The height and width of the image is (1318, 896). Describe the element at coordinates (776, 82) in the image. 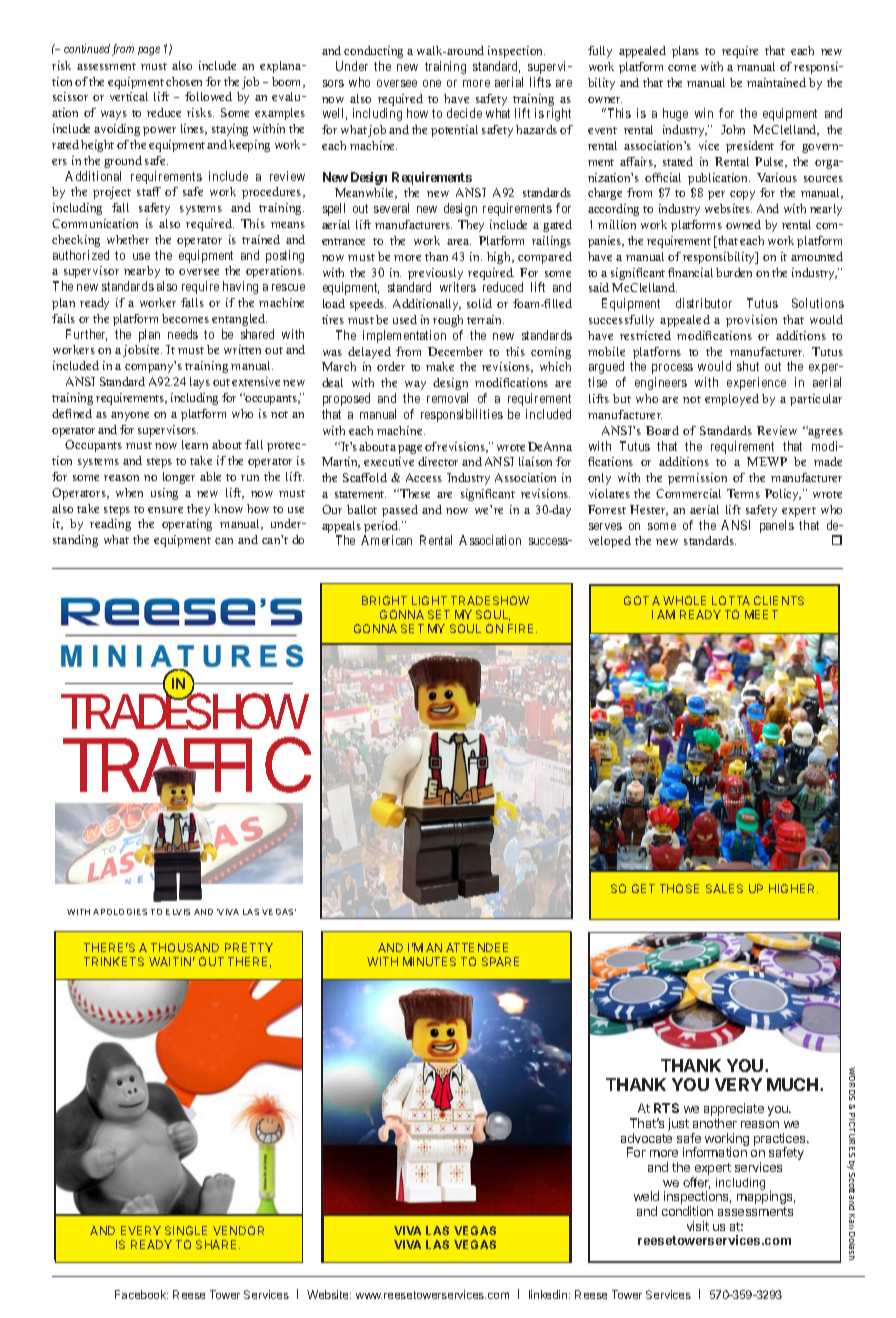

I see `maintained` at that location.
